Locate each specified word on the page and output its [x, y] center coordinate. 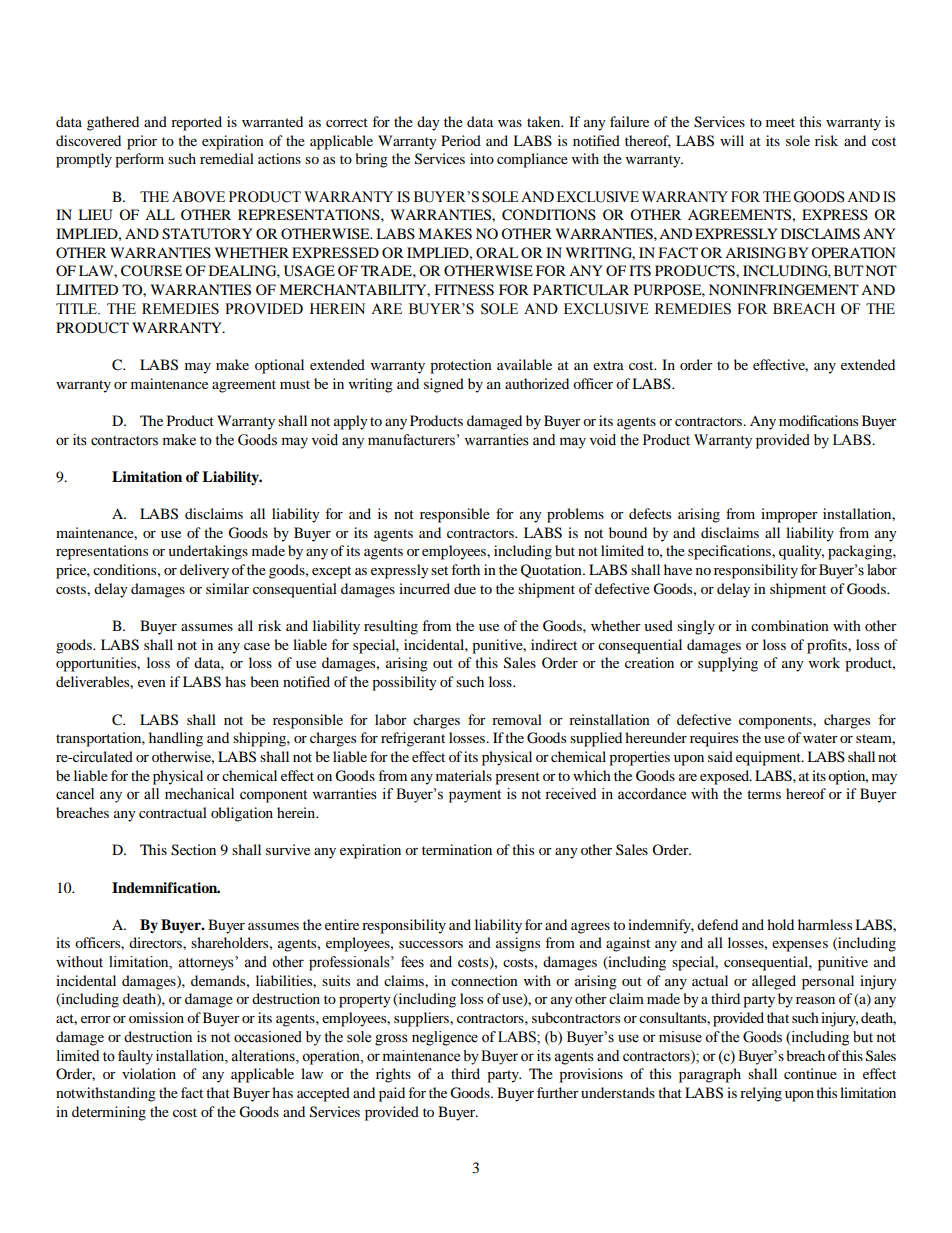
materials [464, 775]
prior [142, 142]
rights [393, 1075]
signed [444, 385]
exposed [726, 777]
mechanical [199, 794]
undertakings [208, 552]
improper [789, 515]
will [732, 140]
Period [461, 140]
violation [149, 1073]
